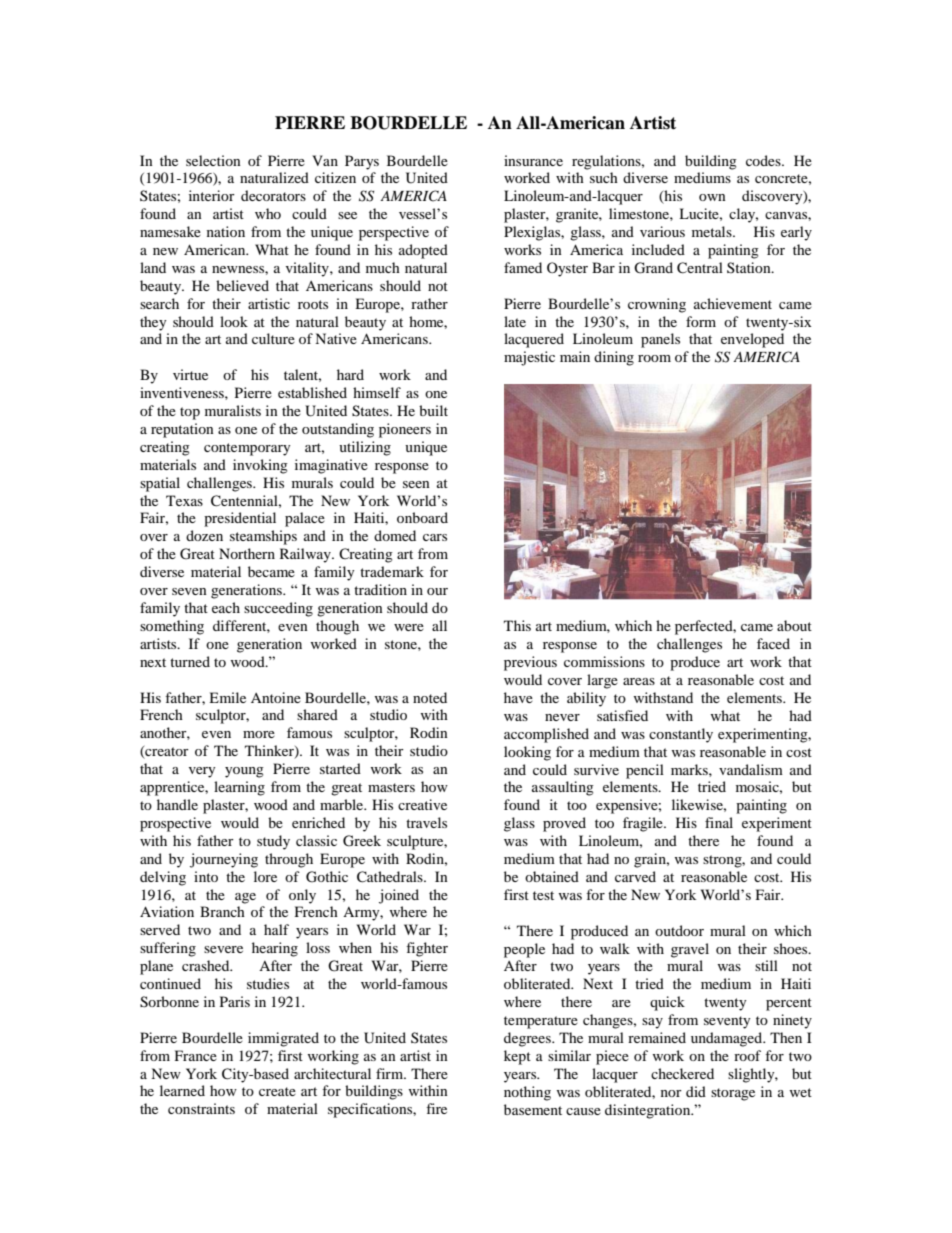 This image has width=952, height=1233. What do you see at coordinates (764, 160) in the image?
I see `codes` at bounding box center [764, 160].
